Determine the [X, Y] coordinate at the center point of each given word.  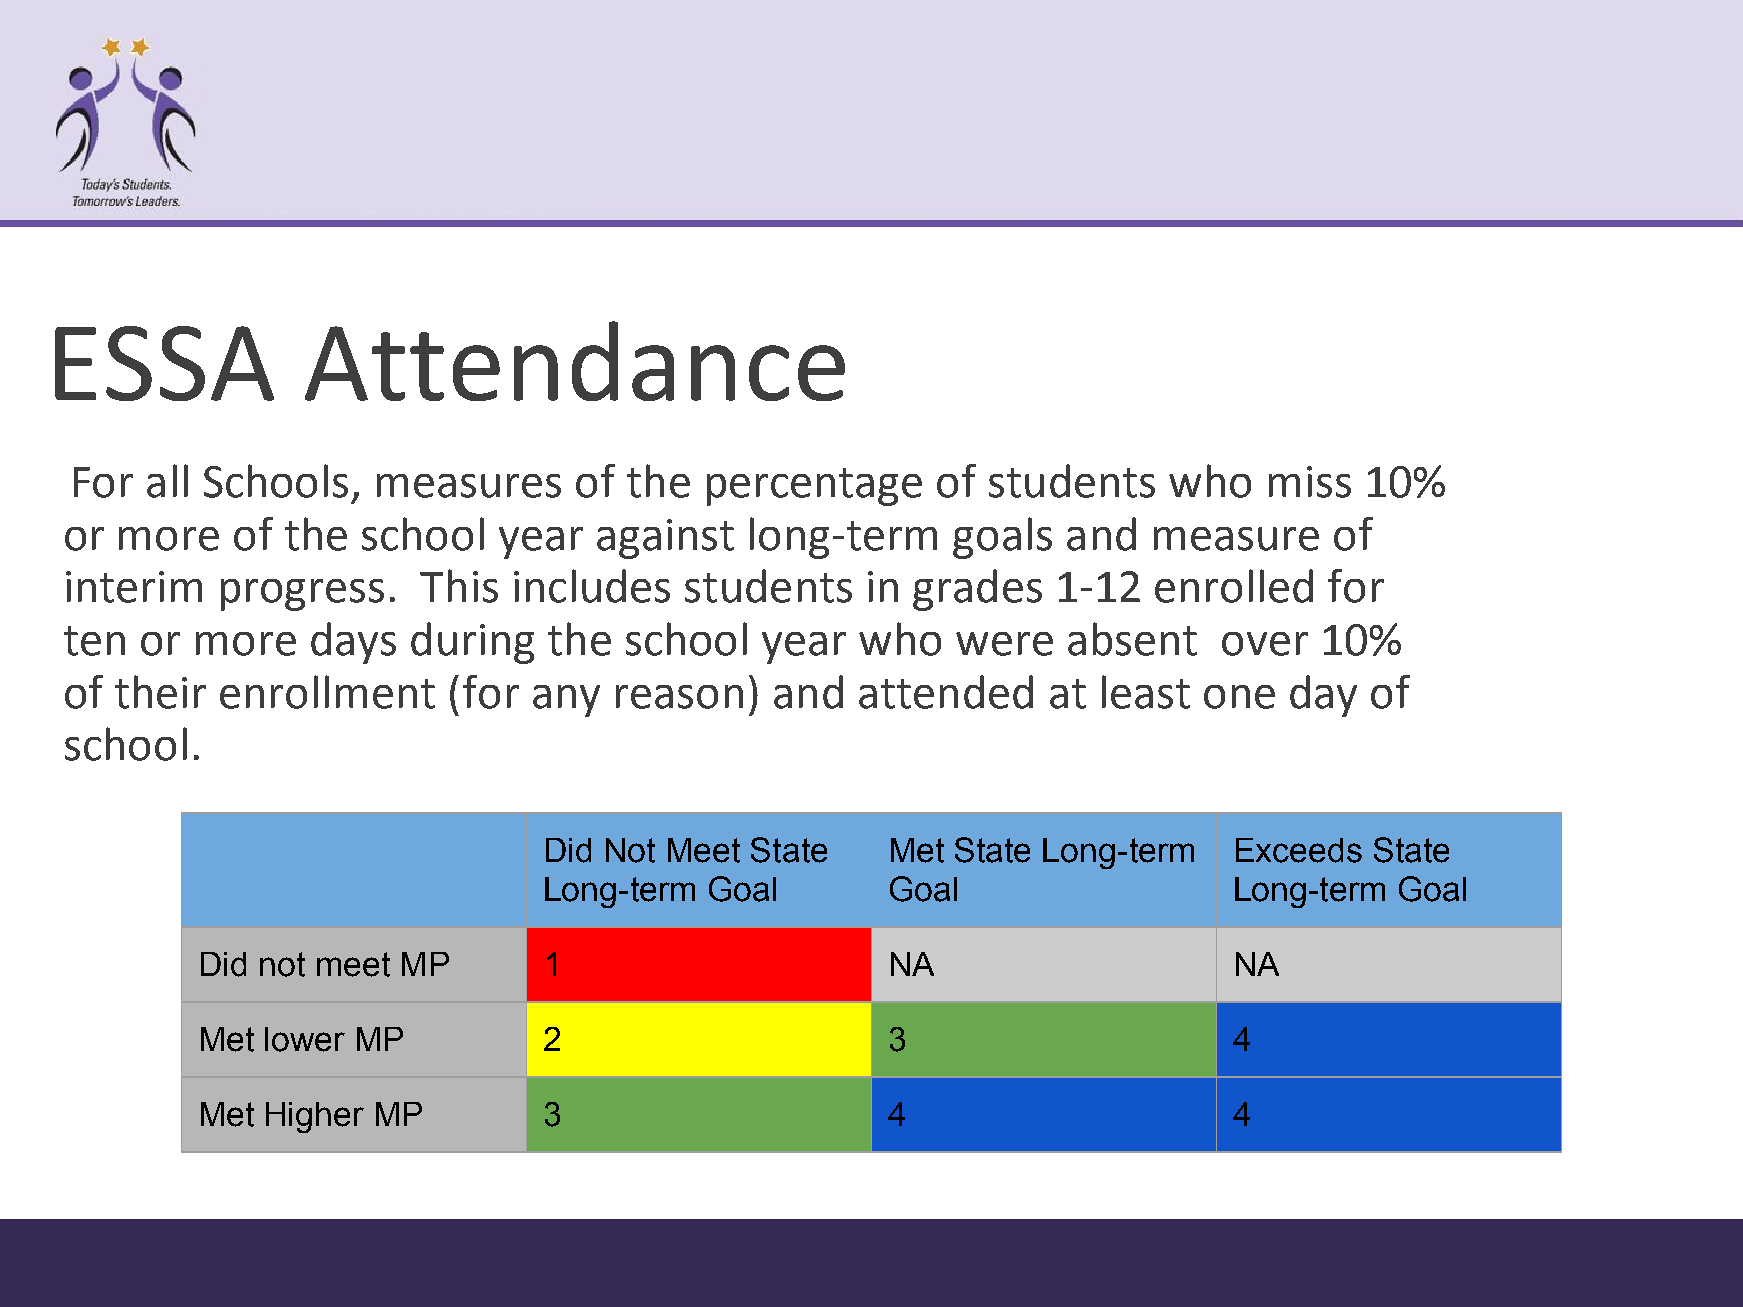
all [167, 481]
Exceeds [1299, 850]
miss [1310, 482]
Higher [315, 1117]
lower [305, 1039]
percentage [814, 487]
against [665, 539]
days [353, 643]
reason [679, 697]
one [1239, 697]
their [160, 692]
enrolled [1234, 586]
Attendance [575, 361]
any [566, 701]
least [1146, 692]
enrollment [327, 692]
